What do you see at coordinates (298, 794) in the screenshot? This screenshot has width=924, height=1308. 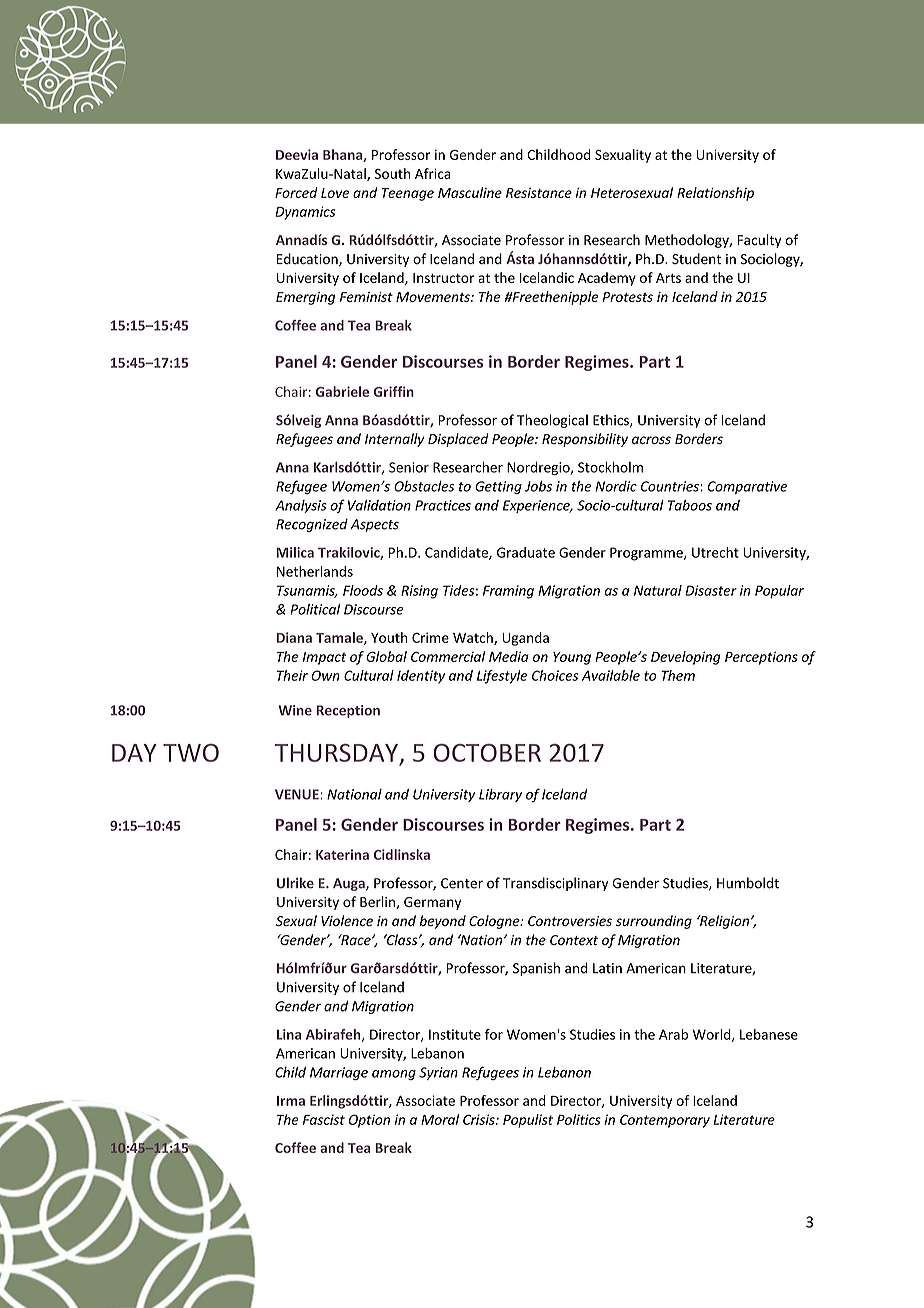 I see `VENUE` at bounding box center [298, 794].
